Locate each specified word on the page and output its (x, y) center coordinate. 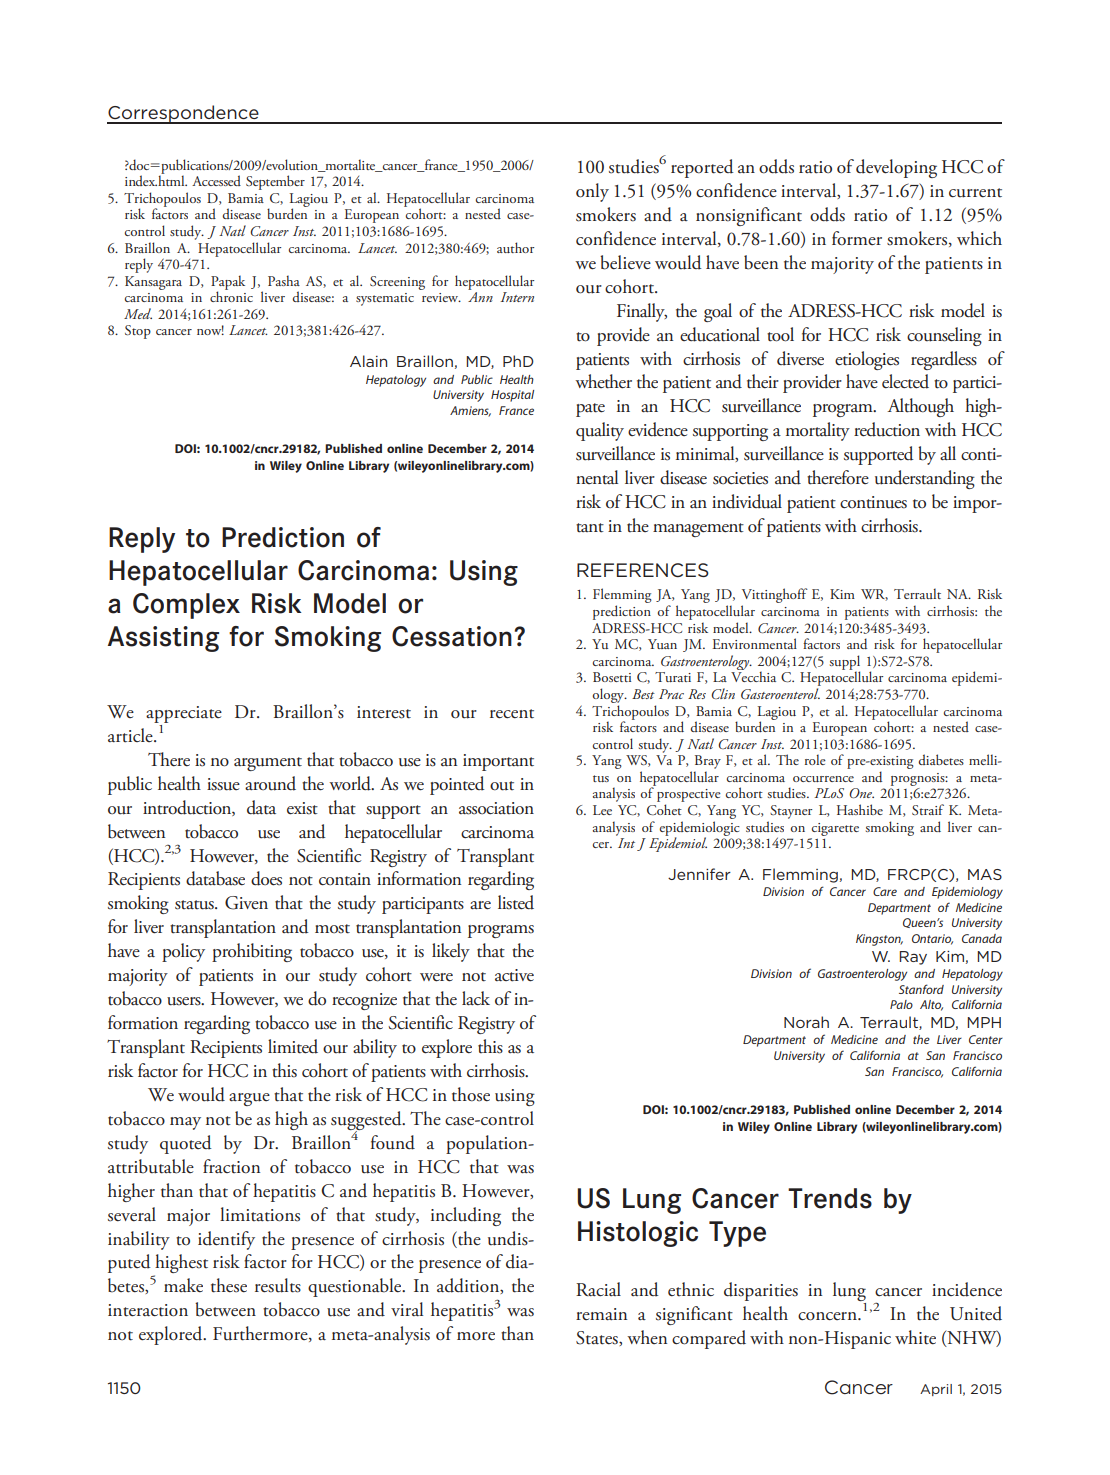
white (915, 1337)
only (592, 192)
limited (293, 1046)
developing (896, 168)
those (471, 1094)
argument (268, 764)
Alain (368, 361)
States (598, 1338)
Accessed (216, 180)
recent (512, 714)
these (229, 1285)
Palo (901, 1004)
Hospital (512, 396)
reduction (887, 429)
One (861, 793)
